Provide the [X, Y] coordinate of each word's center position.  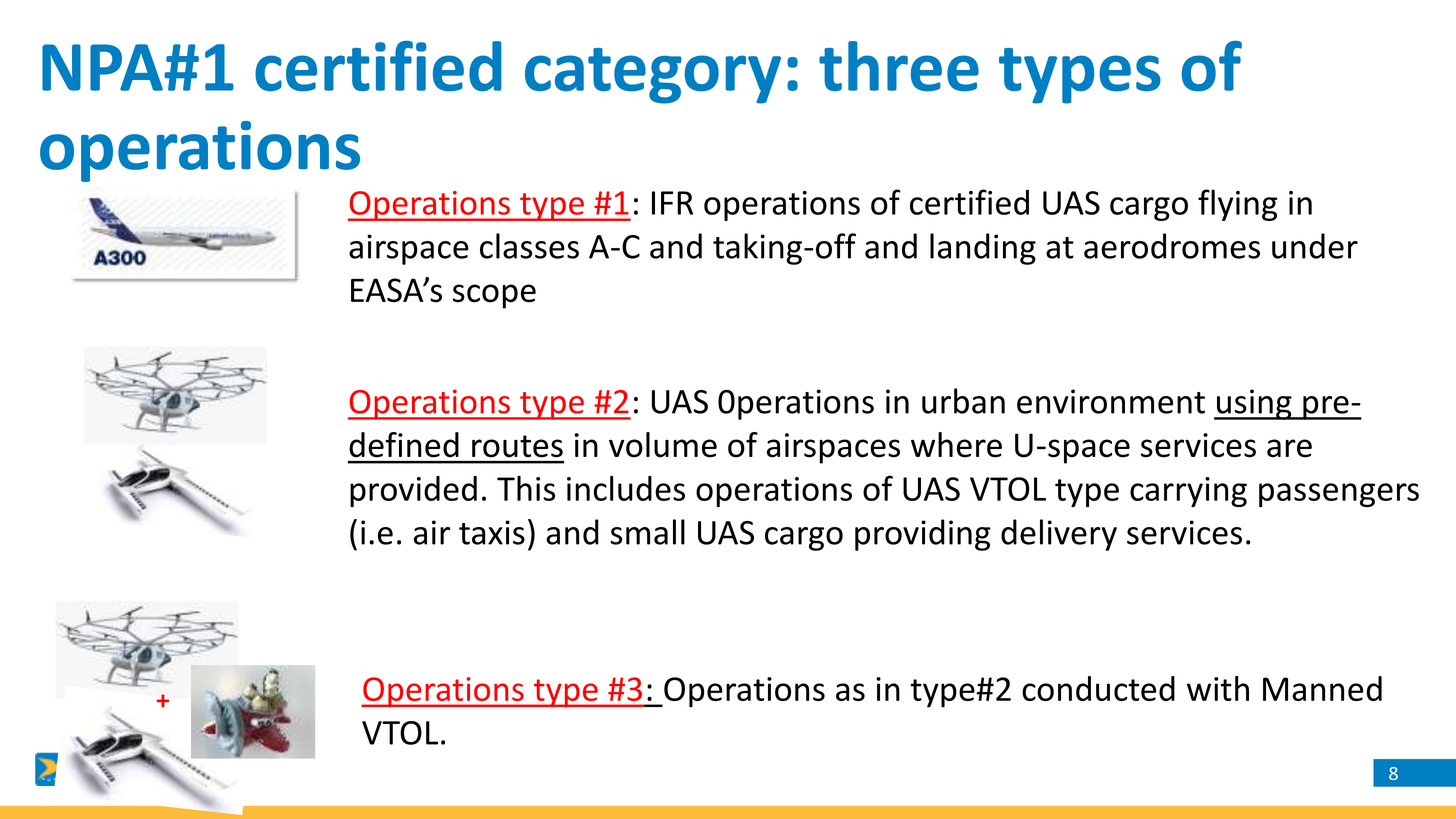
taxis [492, 532]
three [899, 66]
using [1254, 404]
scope [494, 296]
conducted [1098, 688]
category [653, 76]
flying [1238, 205]
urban [963, 401]
